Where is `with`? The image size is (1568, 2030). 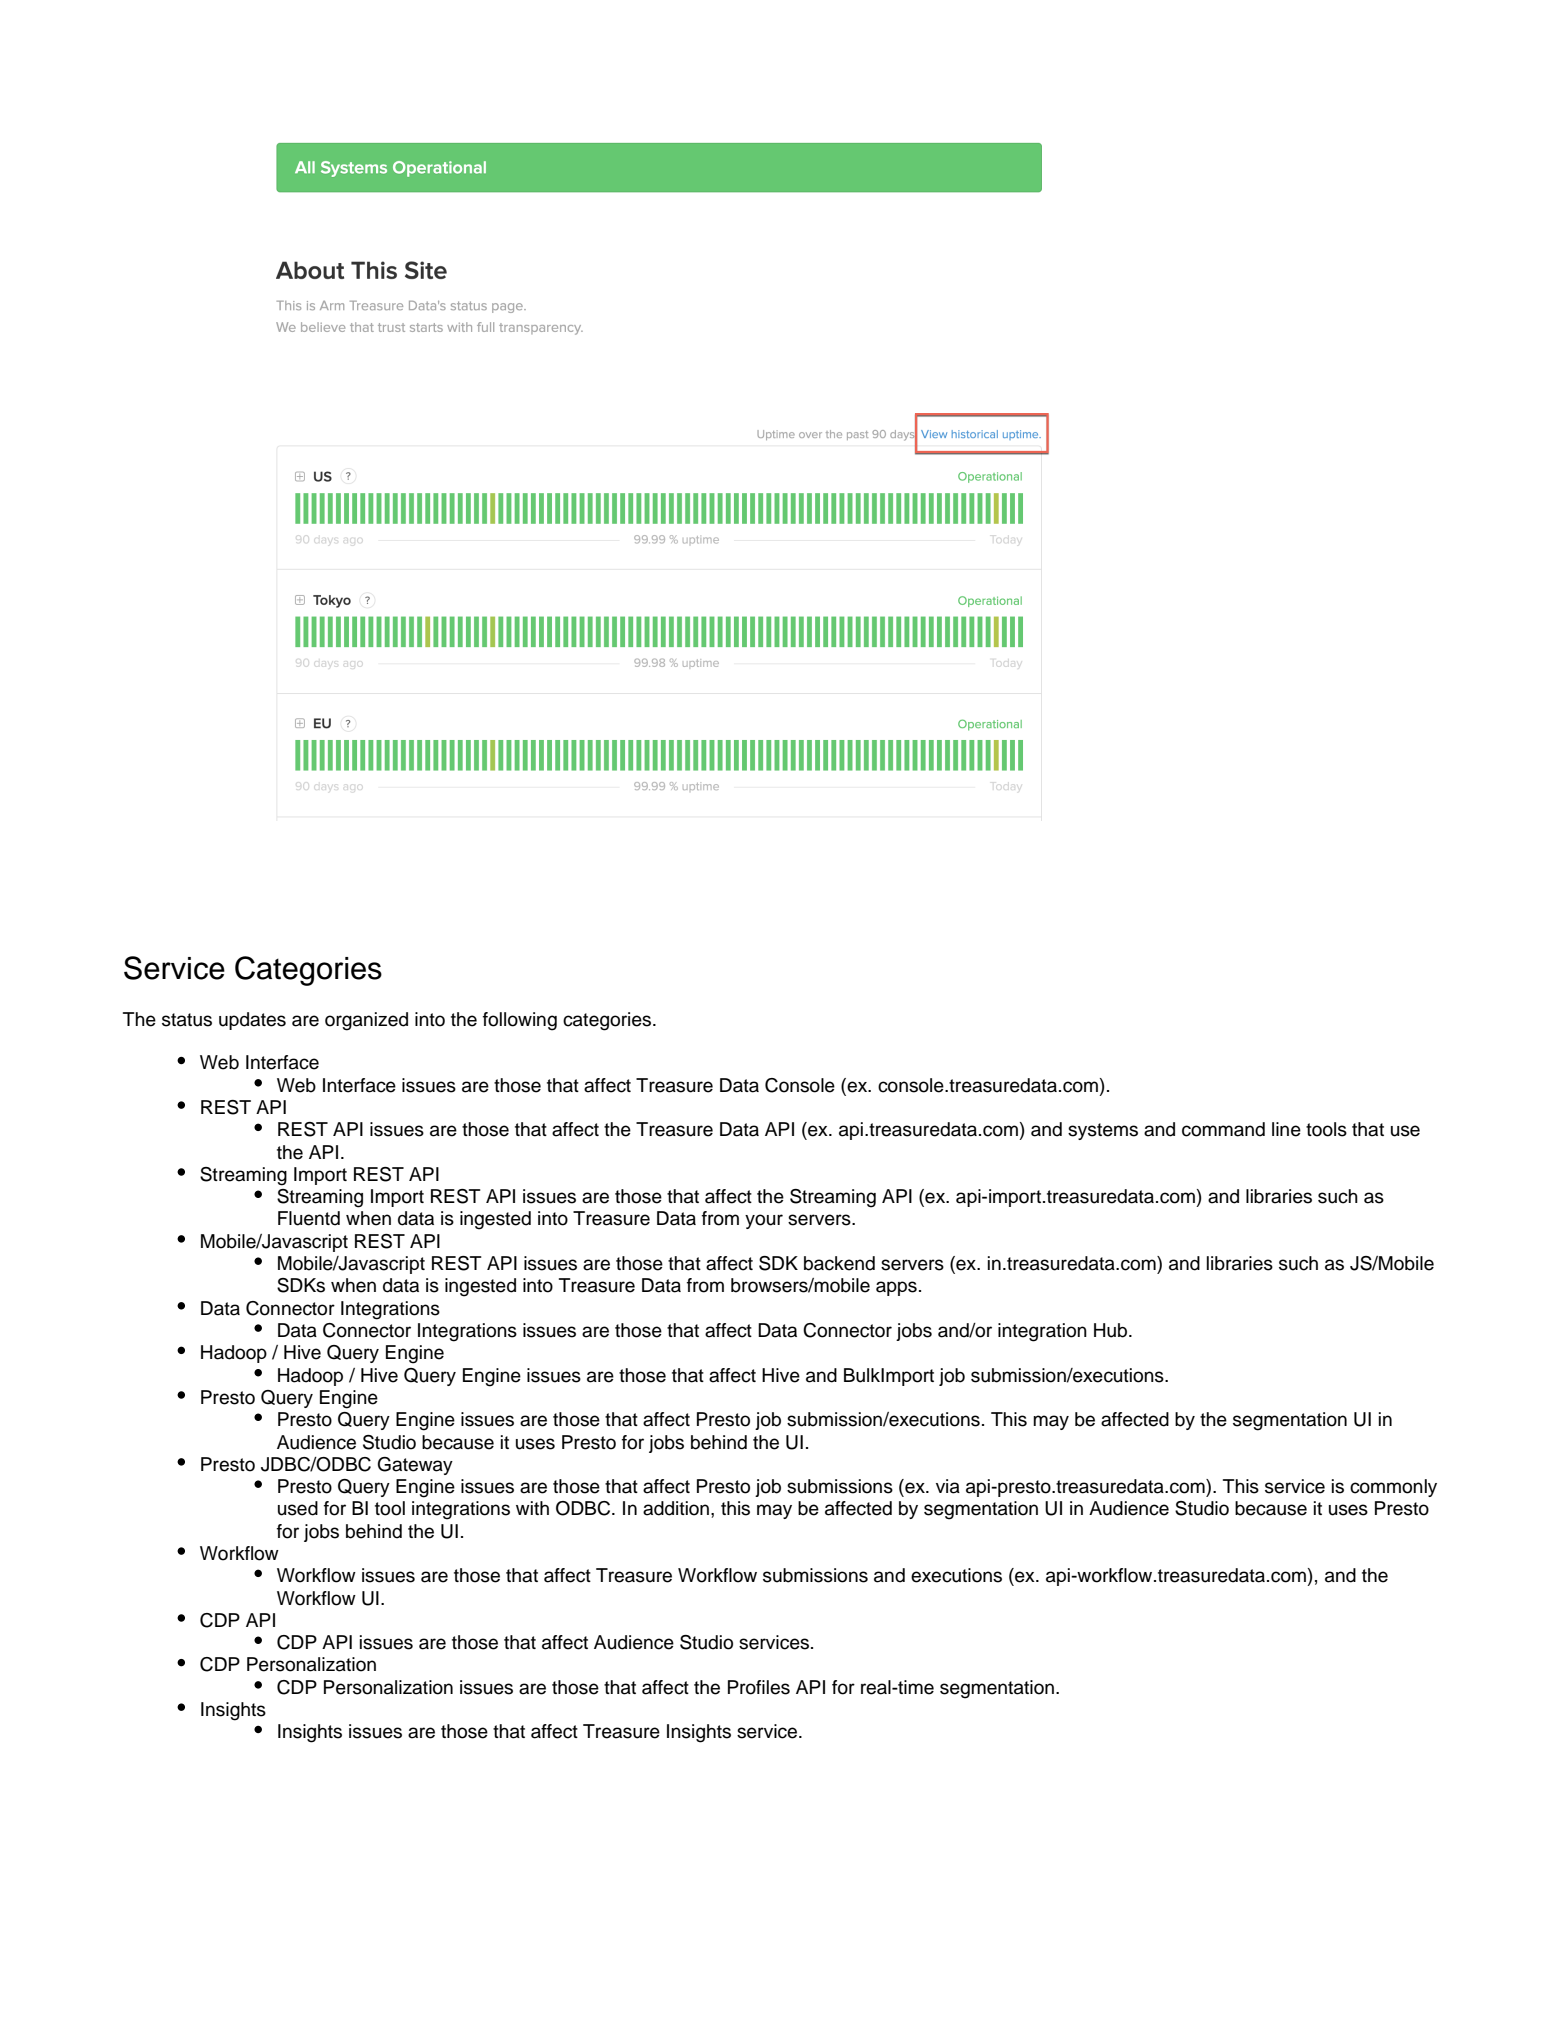 with is located at coordinates (532, 1508).
